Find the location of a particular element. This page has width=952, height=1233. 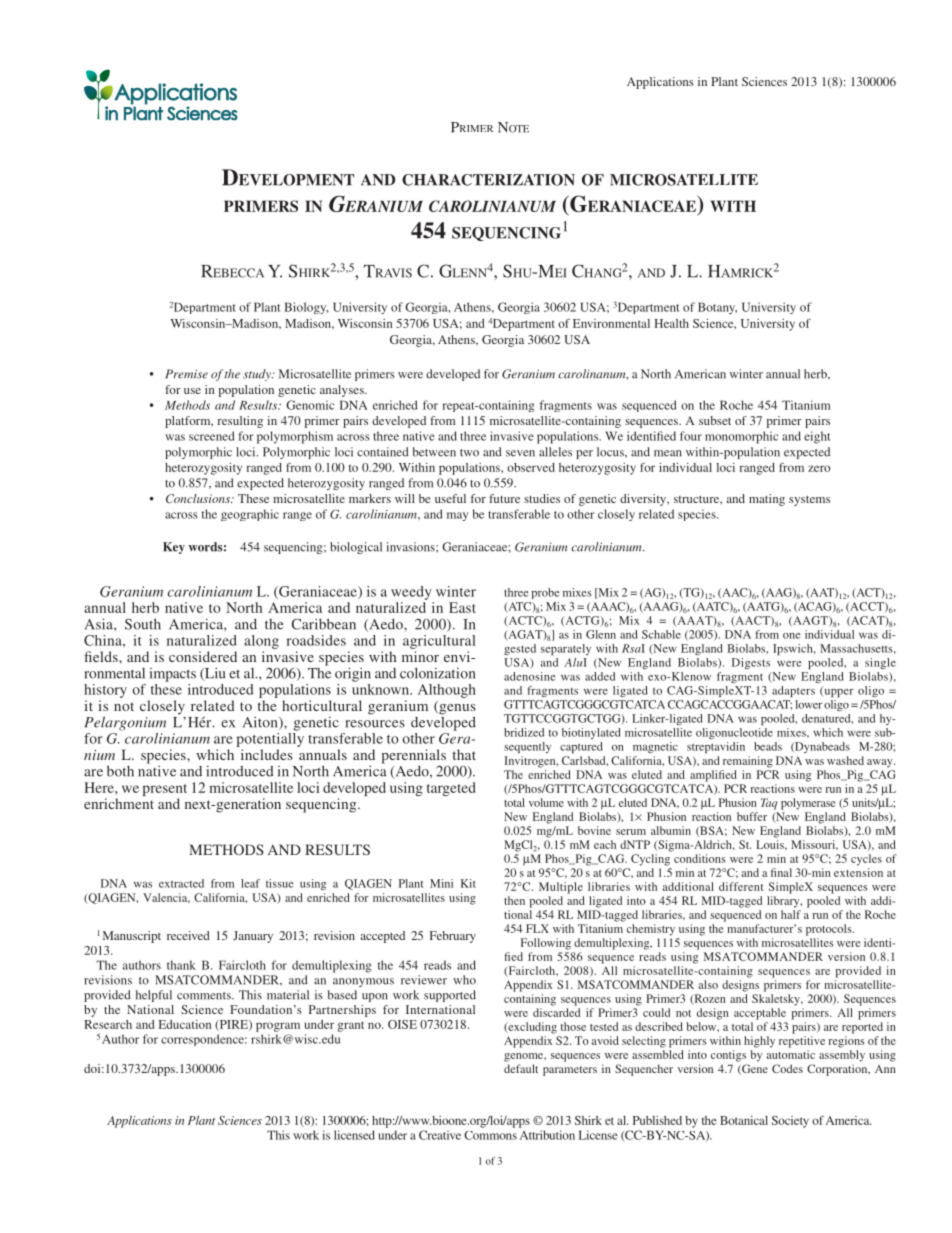

eight is located at coordinates (817, 437).
